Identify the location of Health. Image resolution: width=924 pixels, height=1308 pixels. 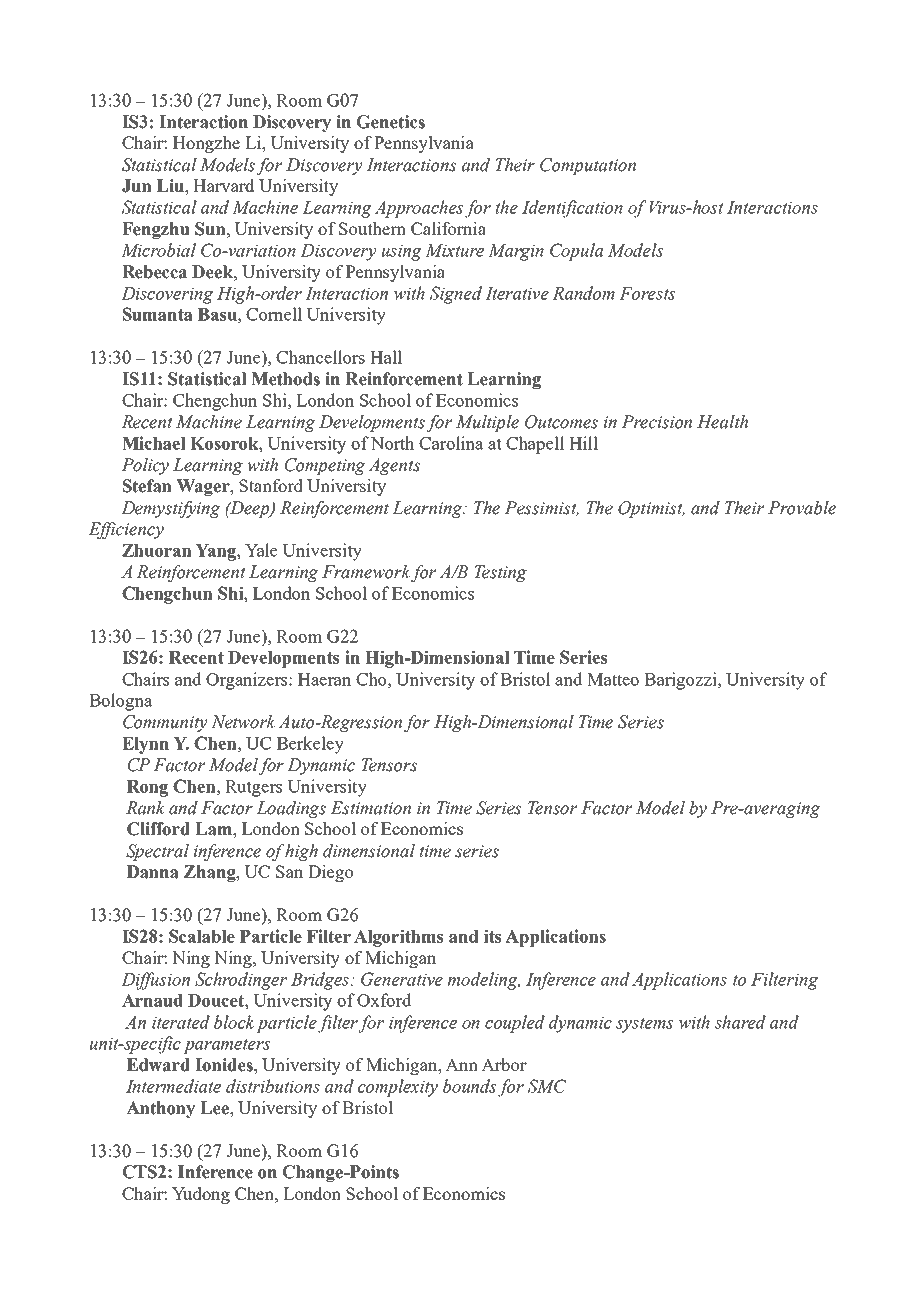
(722, 422).
